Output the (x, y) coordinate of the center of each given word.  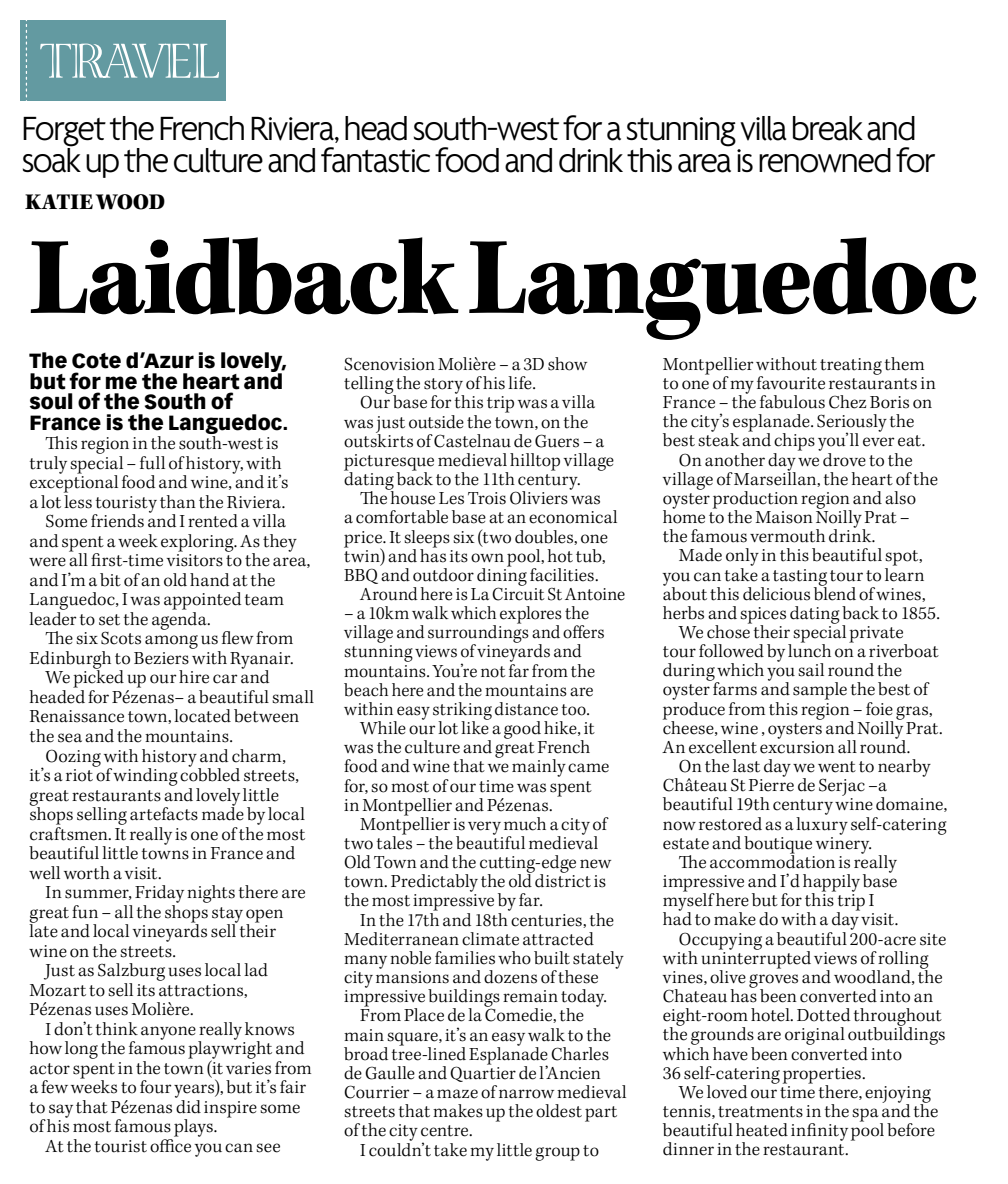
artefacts (164, 814)
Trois (487, 498)
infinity (819, 1132)
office (170, 1144)
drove (844, 460)
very (484, 828)
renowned (825, 160)
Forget (64, 133)
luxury (822, 824)
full (152, 463)
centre (446, 1131)
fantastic (375, 160)
